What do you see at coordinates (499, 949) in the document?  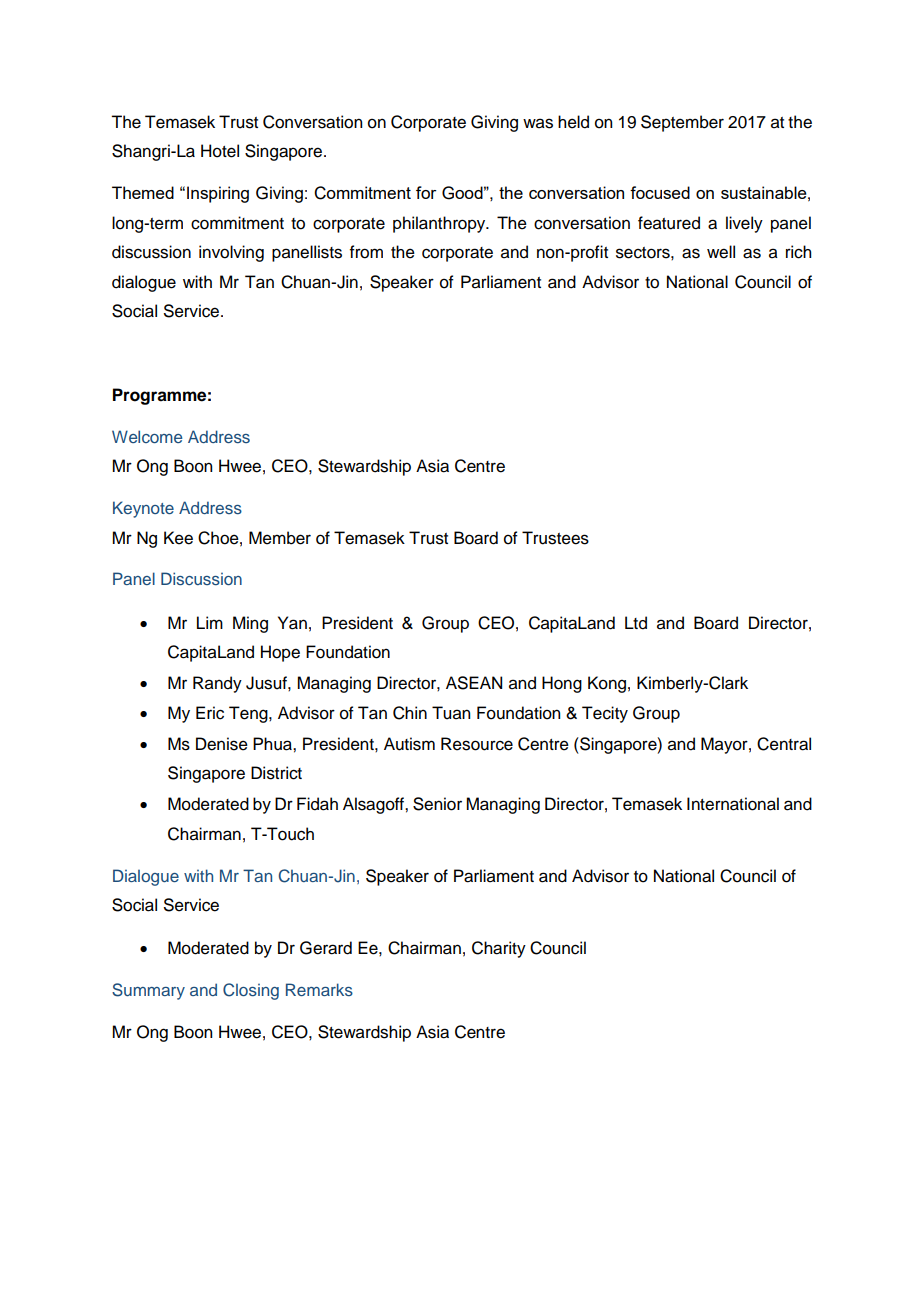 I see `Charity` at bounding box center [499, 949].
